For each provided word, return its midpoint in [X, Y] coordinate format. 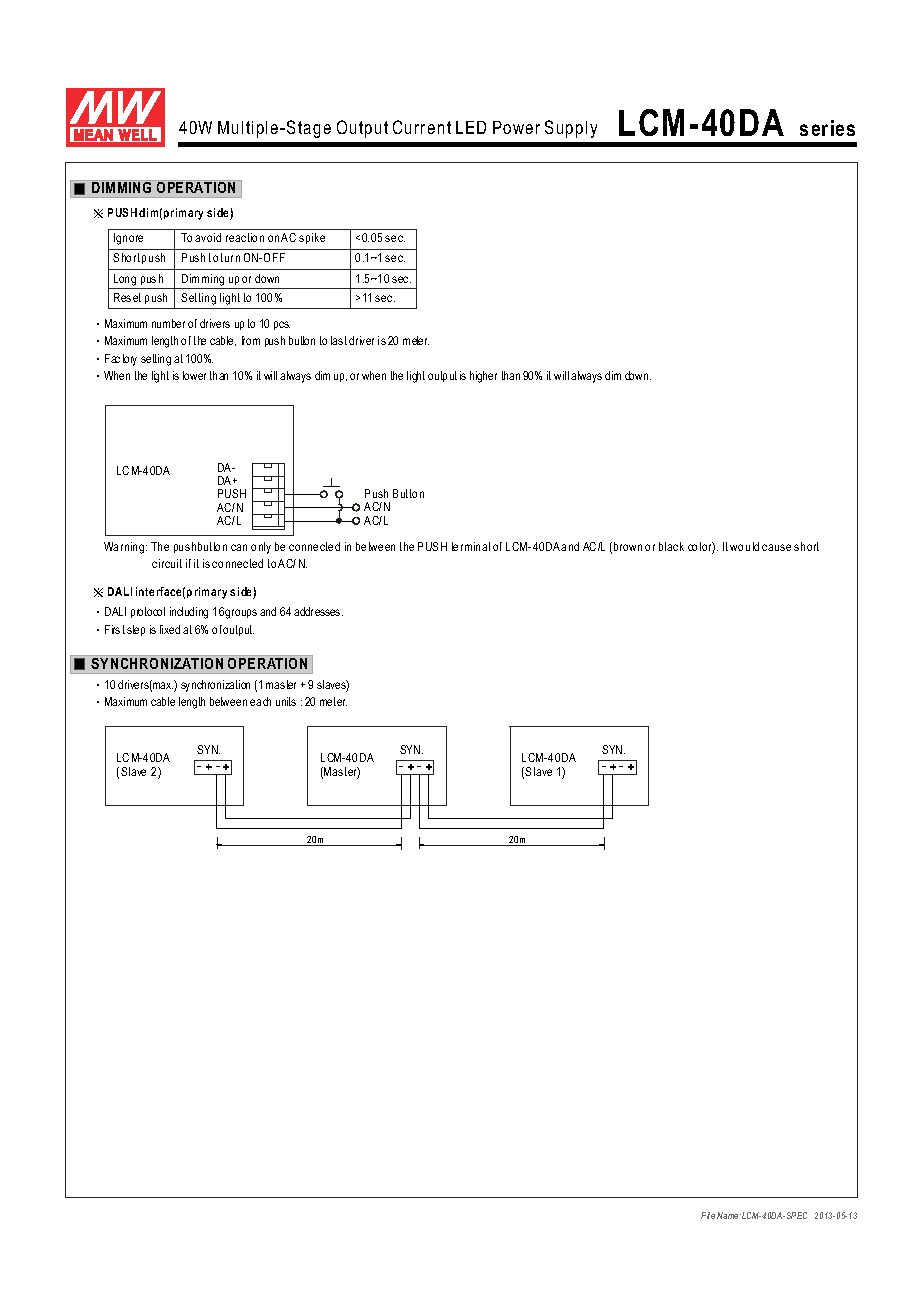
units [286, 701]
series [827, 128]
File [708, 1215]
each [260, 701]
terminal [471, 546]
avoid [208, 237]
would [744, 546]
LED [471, 127]
